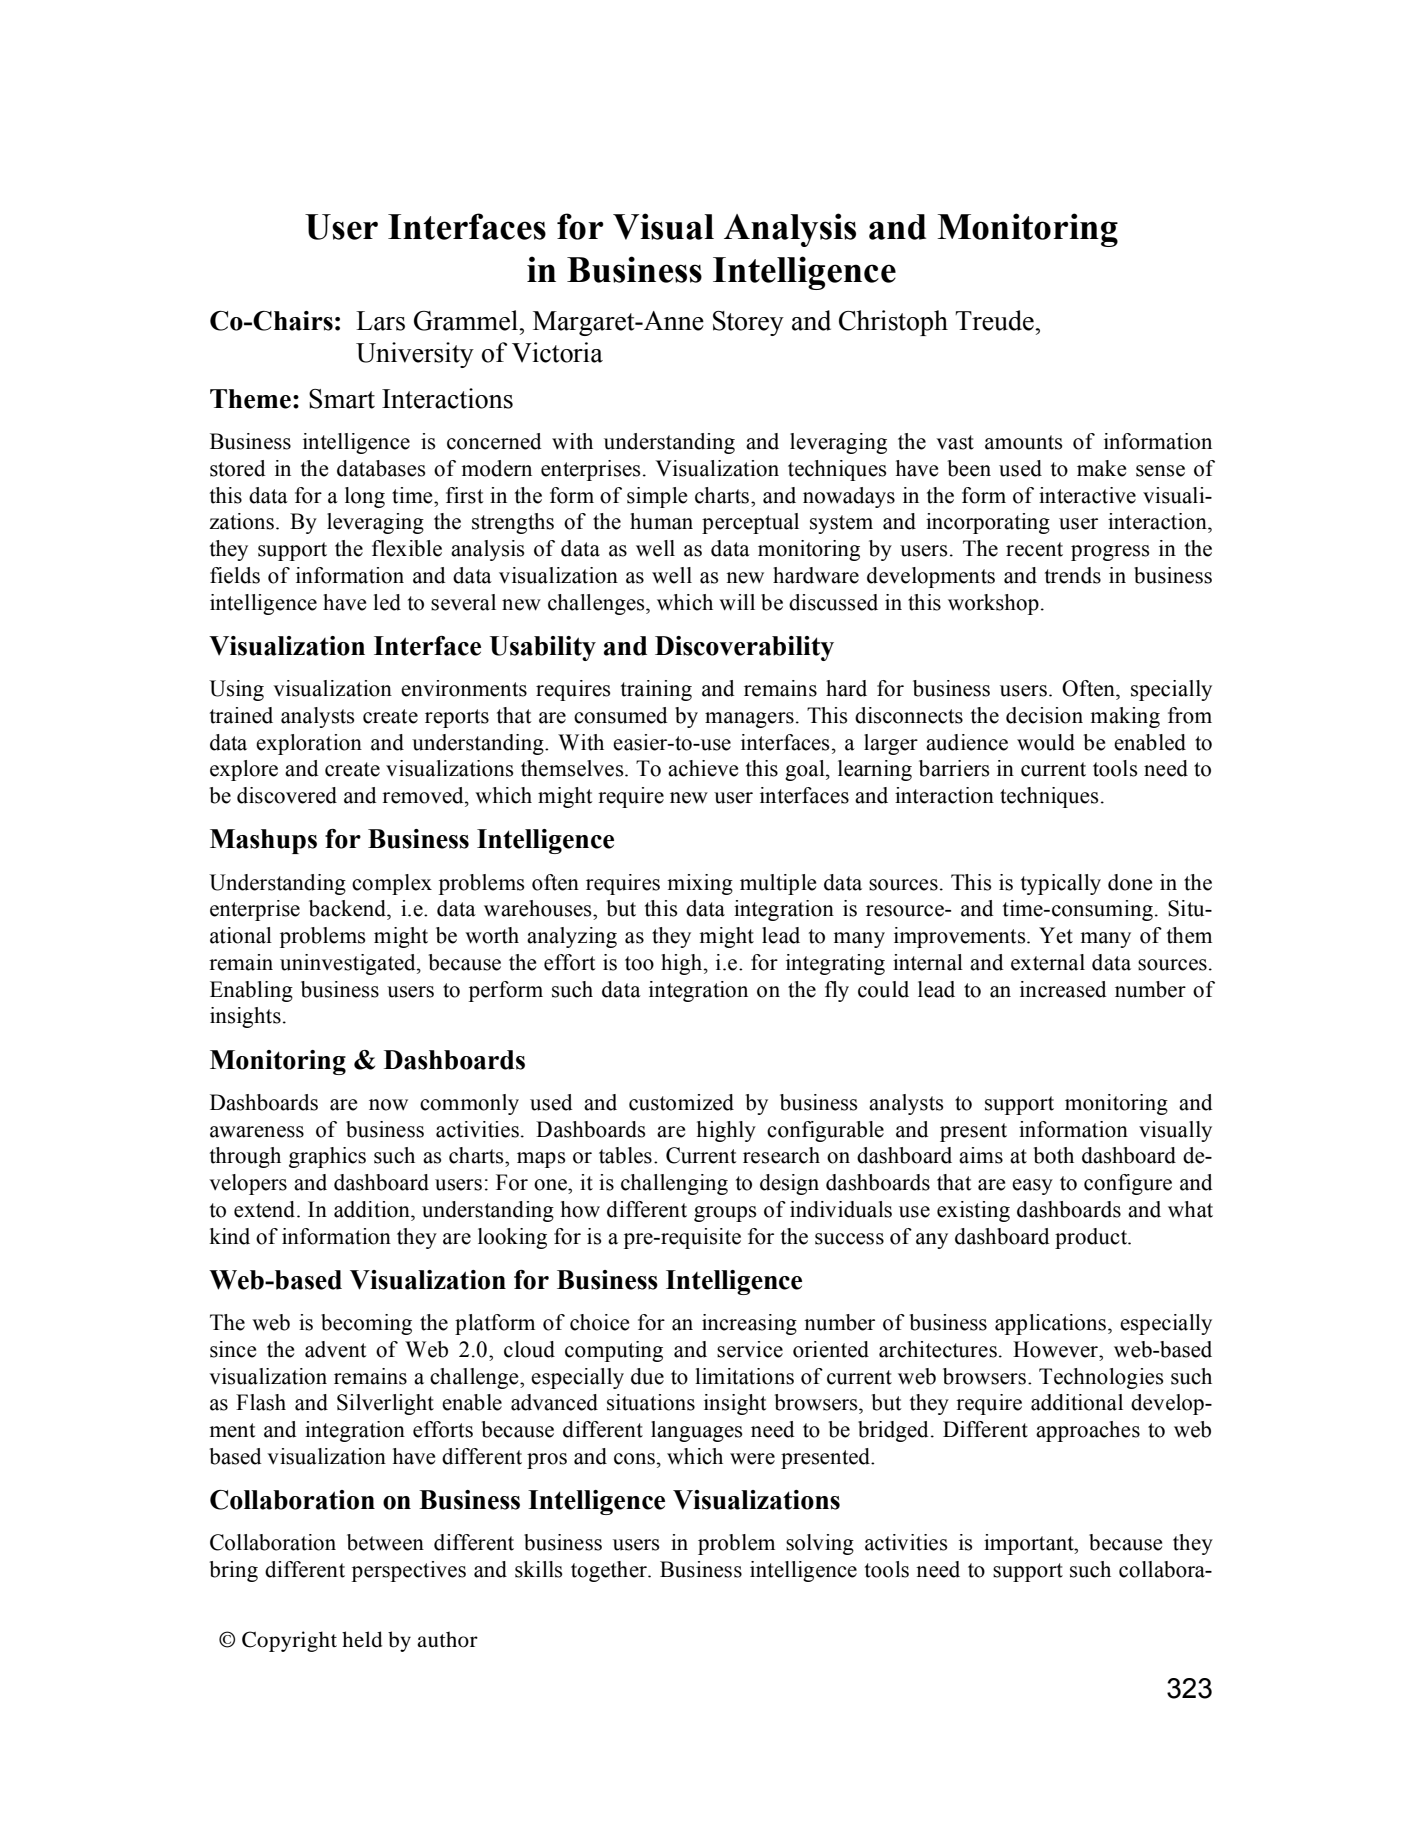 This image has width=1422, height=1840. I want to click on achieve, so click(703, 768).
